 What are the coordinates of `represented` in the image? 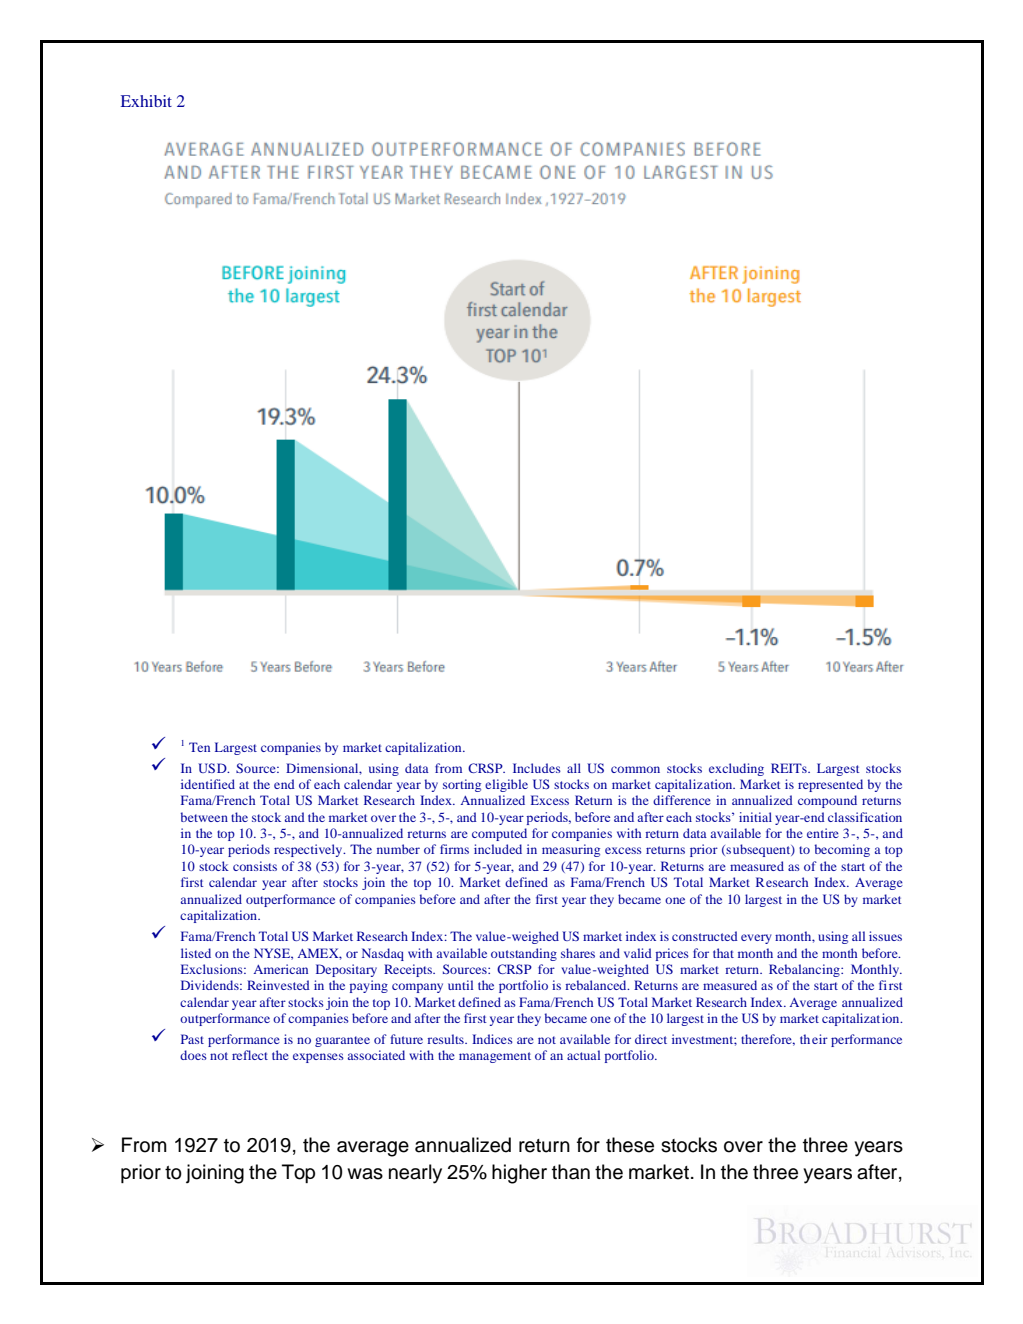 It's located at (830, 785).
